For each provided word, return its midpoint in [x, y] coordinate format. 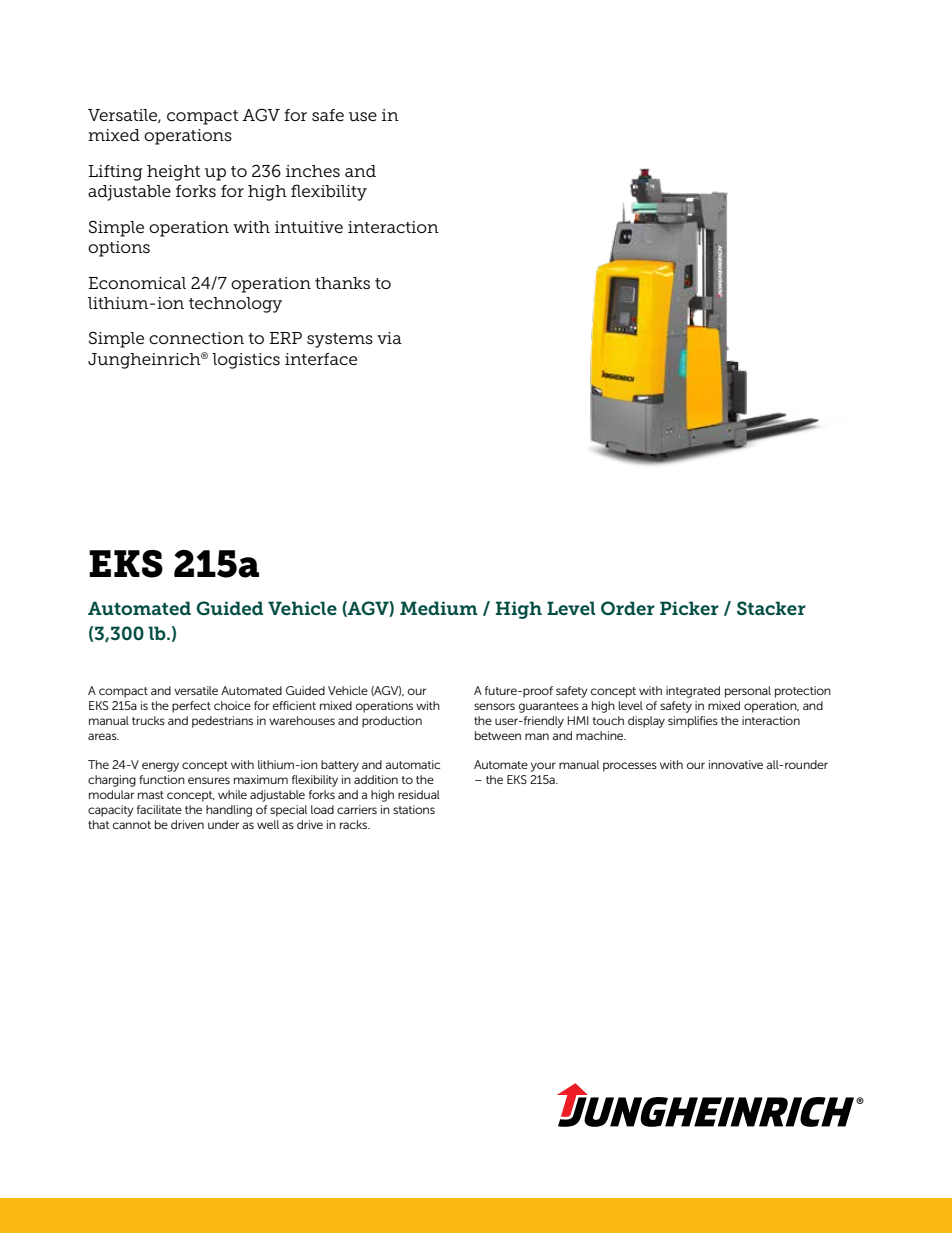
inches [313, 171]
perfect [191, 707]
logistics [246, 361]
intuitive [309, 227]
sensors [494, 706]
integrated [693, 692]
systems [340, 340]
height [173, 173]
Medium [439, 608]
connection [196, 338]
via [389, 338]
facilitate [159, 809]
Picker [689, 608]
